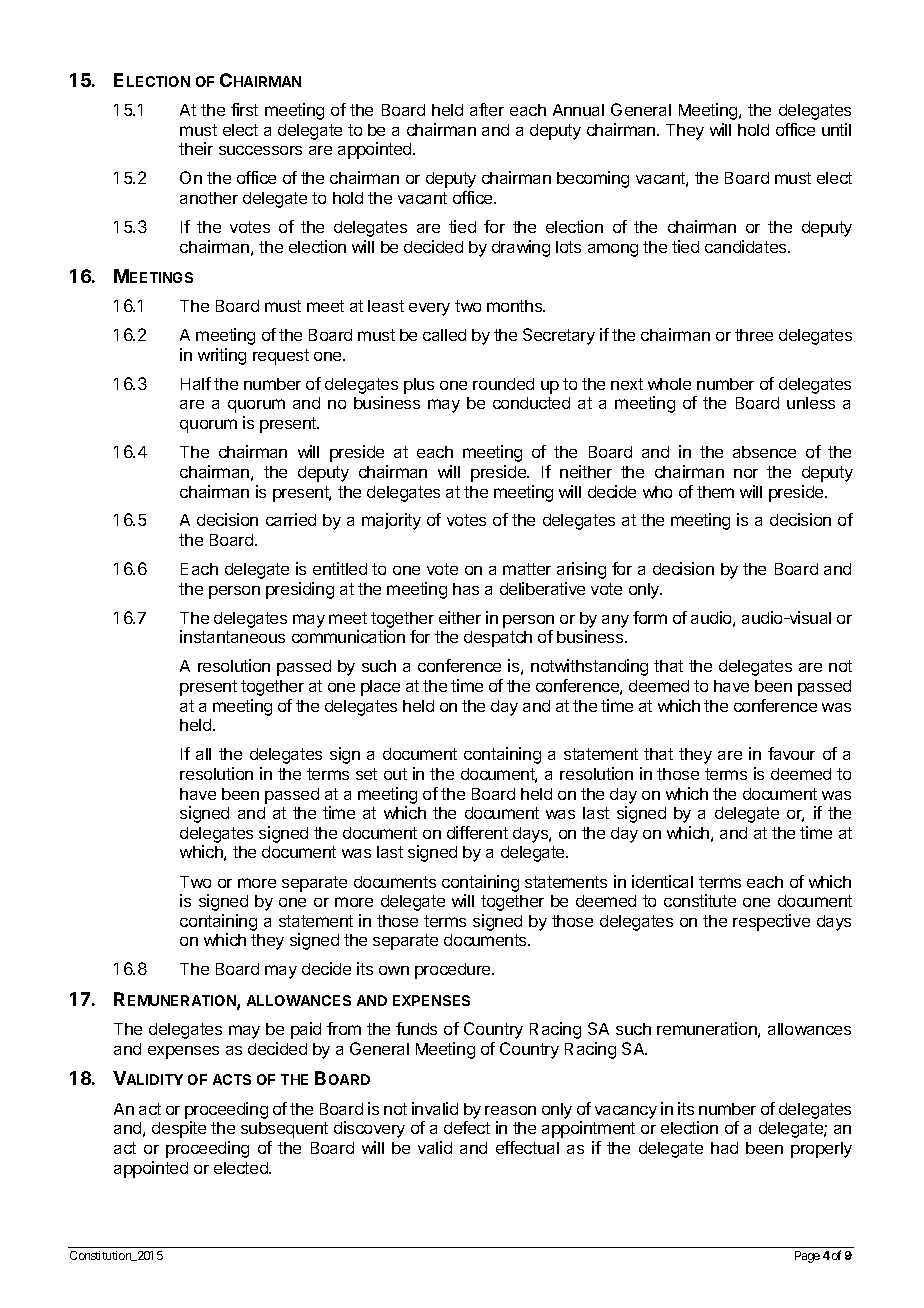  Describe the element at coordinates (791, 753) in the document. I see `favour` at that location.
